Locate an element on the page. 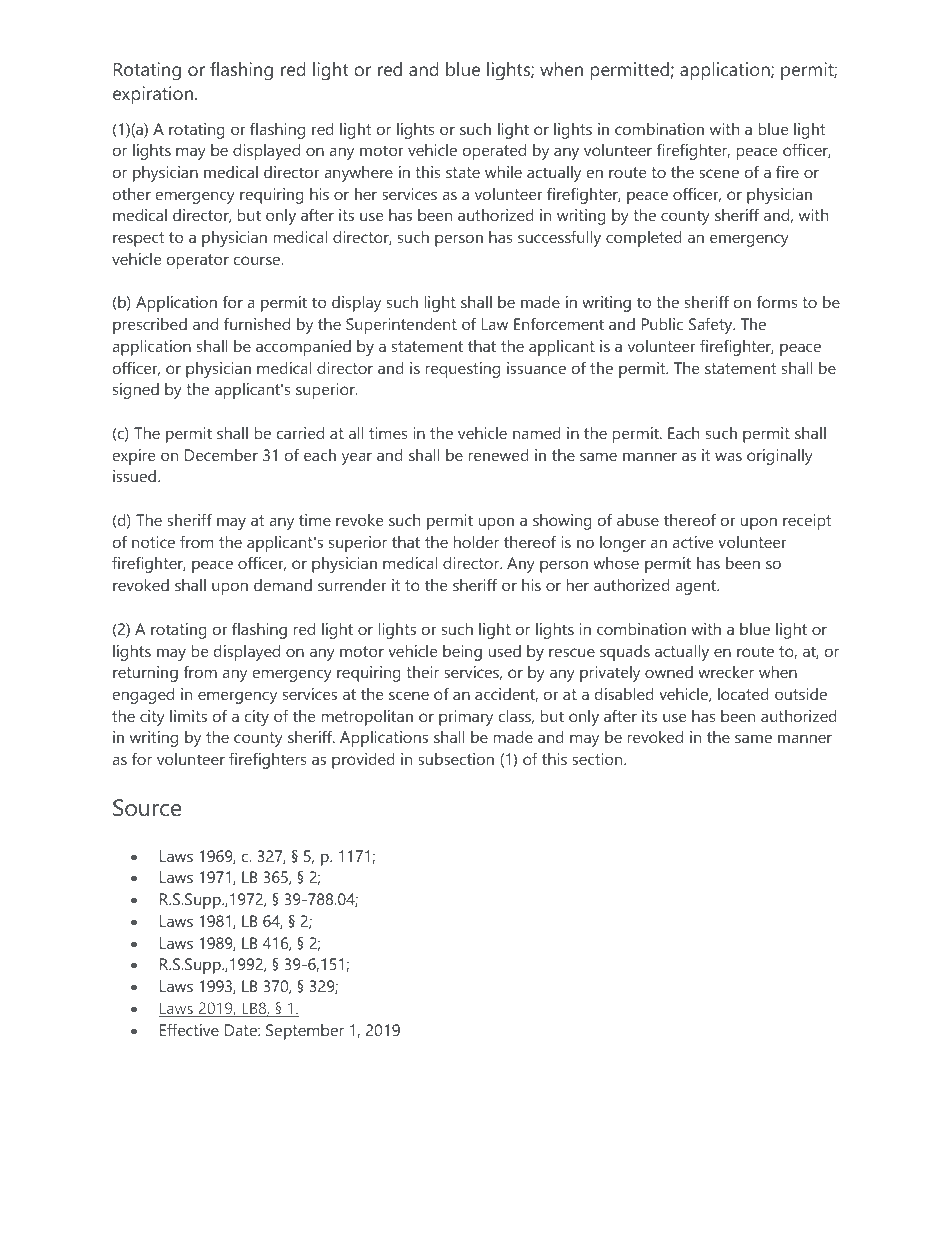 This page has width=952, height=1233. operated is located at coordinates (494, 152).
